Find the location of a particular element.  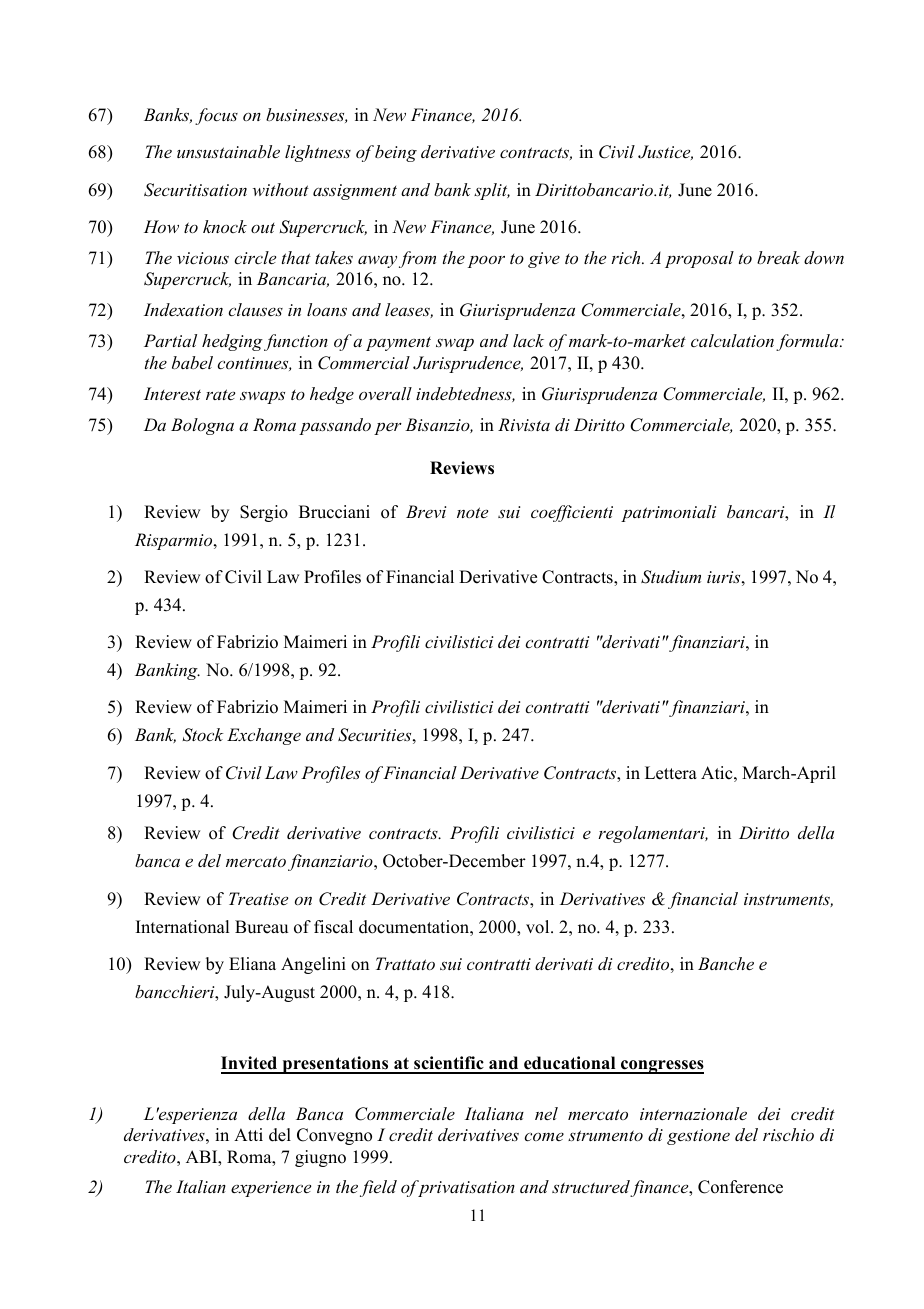

note is located at coordinates (472, 512).
